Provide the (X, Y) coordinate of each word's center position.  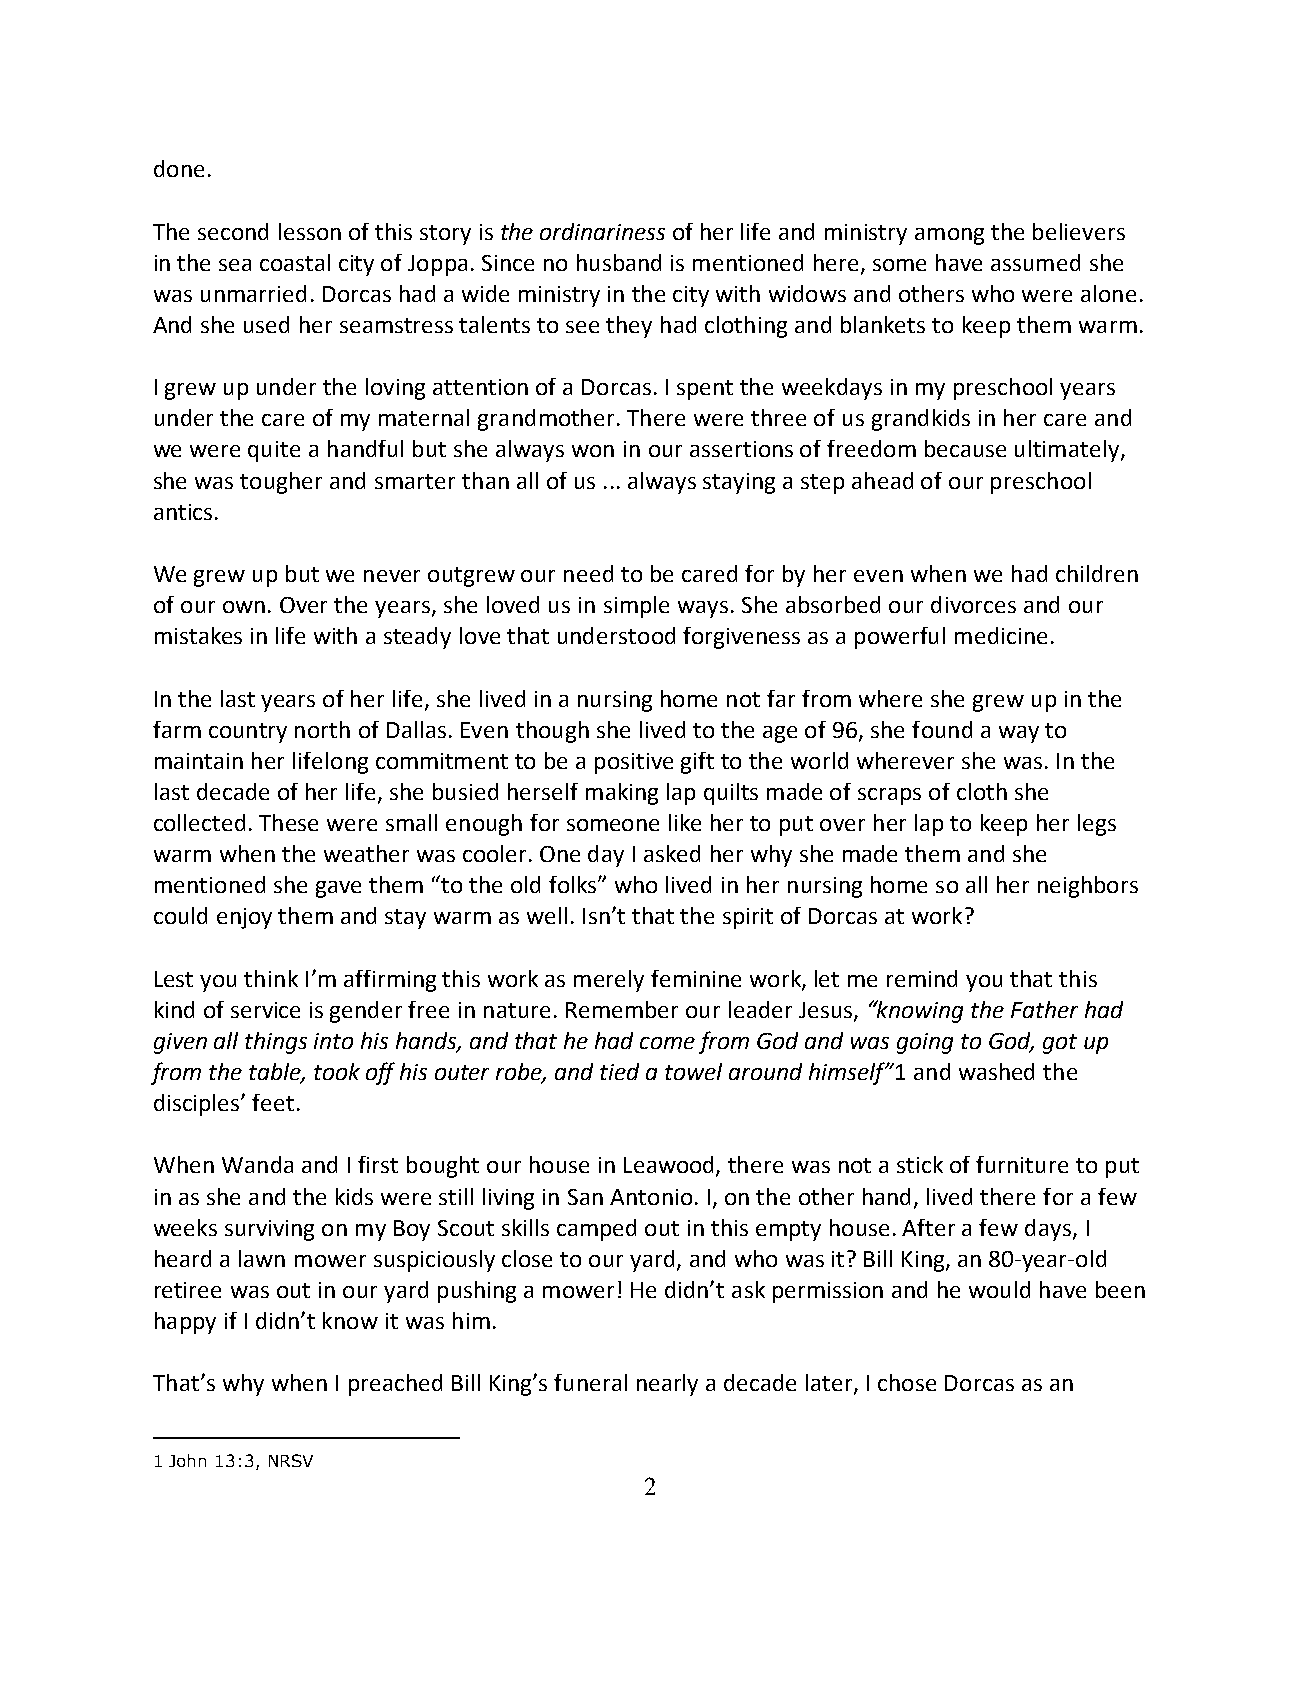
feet (273, 1102)
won (593, 451)
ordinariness (602, 231)
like (685, 822)
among (949, 236)
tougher (281, 483)
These (288, 822)
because (965, 448)
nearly (667, 1385)
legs (1097, 825)
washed (996, 1071)
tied (619, 1071)
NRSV (291, 1460)
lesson (310, 231)
